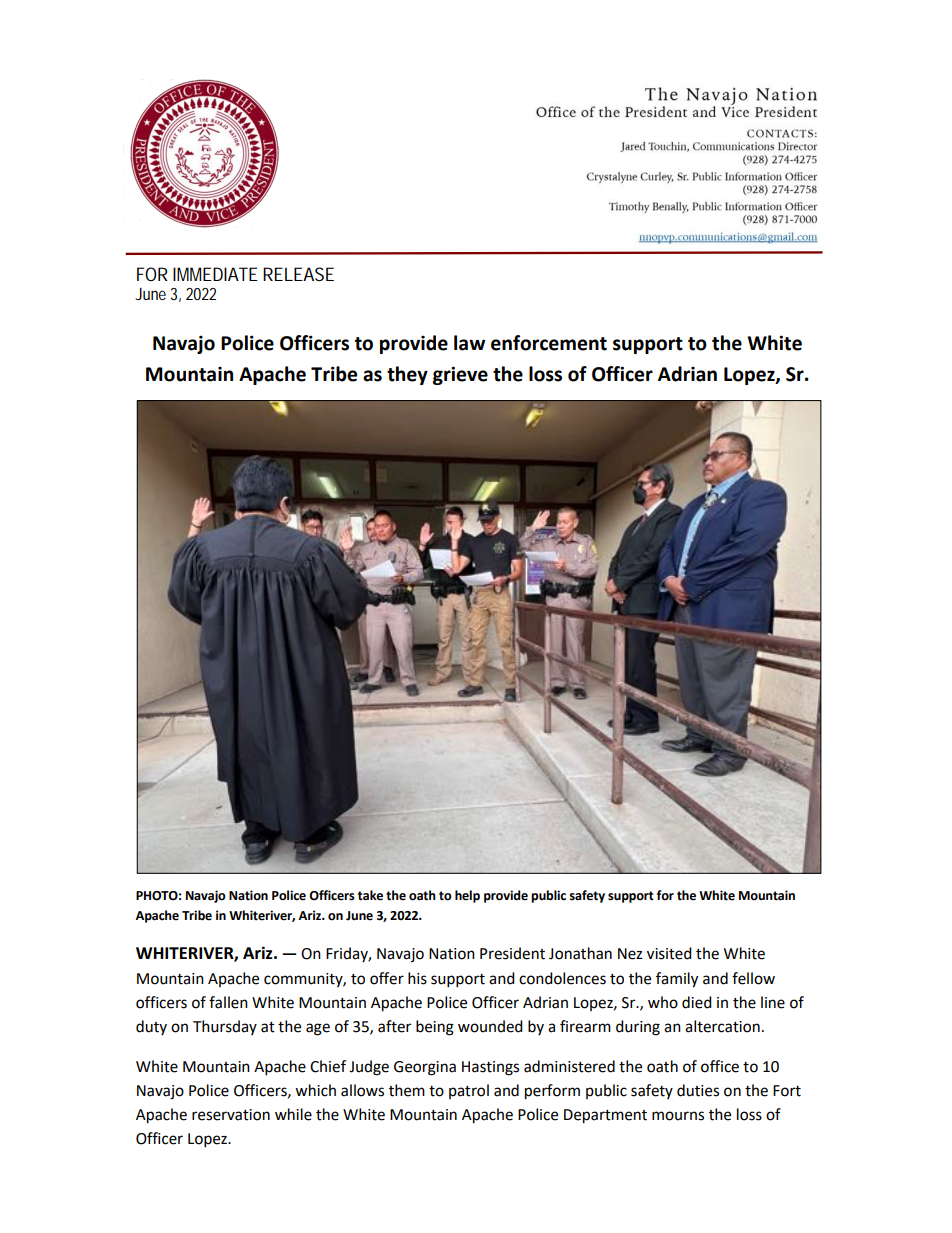 The width and height of the document is (952, 1233). Describe the element at coordinates (231, 1115) in the document. I see `reservation` at that location.
